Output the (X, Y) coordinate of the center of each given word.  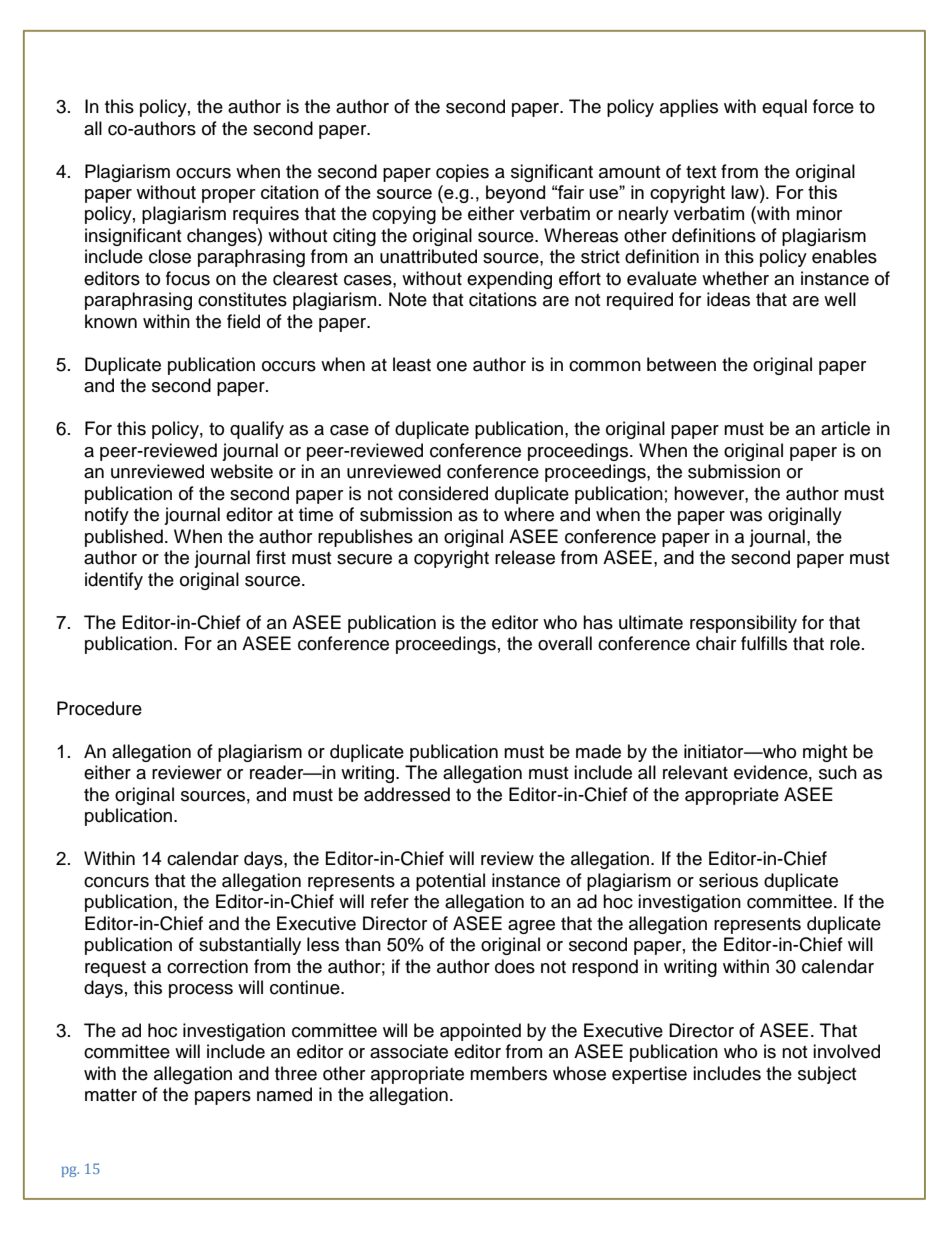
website (241, 471)
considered (443, 493)
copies (462, 173)
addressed (407, 794)
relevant (695, 772)
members (508, 1073)
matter (111, 1095)
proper (229, 196)
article (845, 428)
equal (784, 108)
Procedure (99, 708)
